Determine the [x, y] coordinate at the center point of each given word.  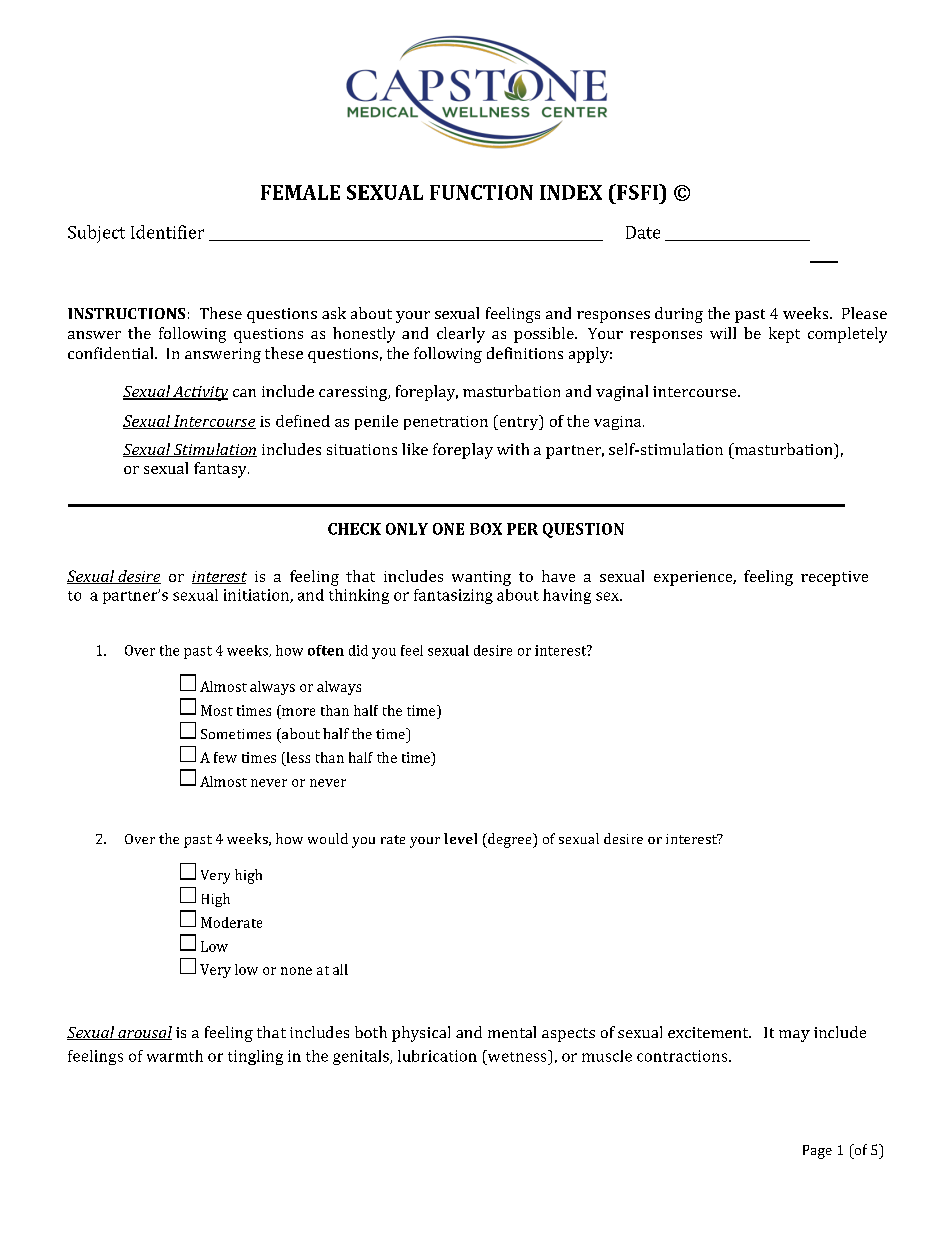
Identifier [167, 232]
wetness [517, 1056]
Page [817, 1152]
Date [643, 232]
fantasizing [453, 596]
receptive [834, 578]
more [298, 712]
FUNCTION [481, 192]
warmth [175, 1056]
